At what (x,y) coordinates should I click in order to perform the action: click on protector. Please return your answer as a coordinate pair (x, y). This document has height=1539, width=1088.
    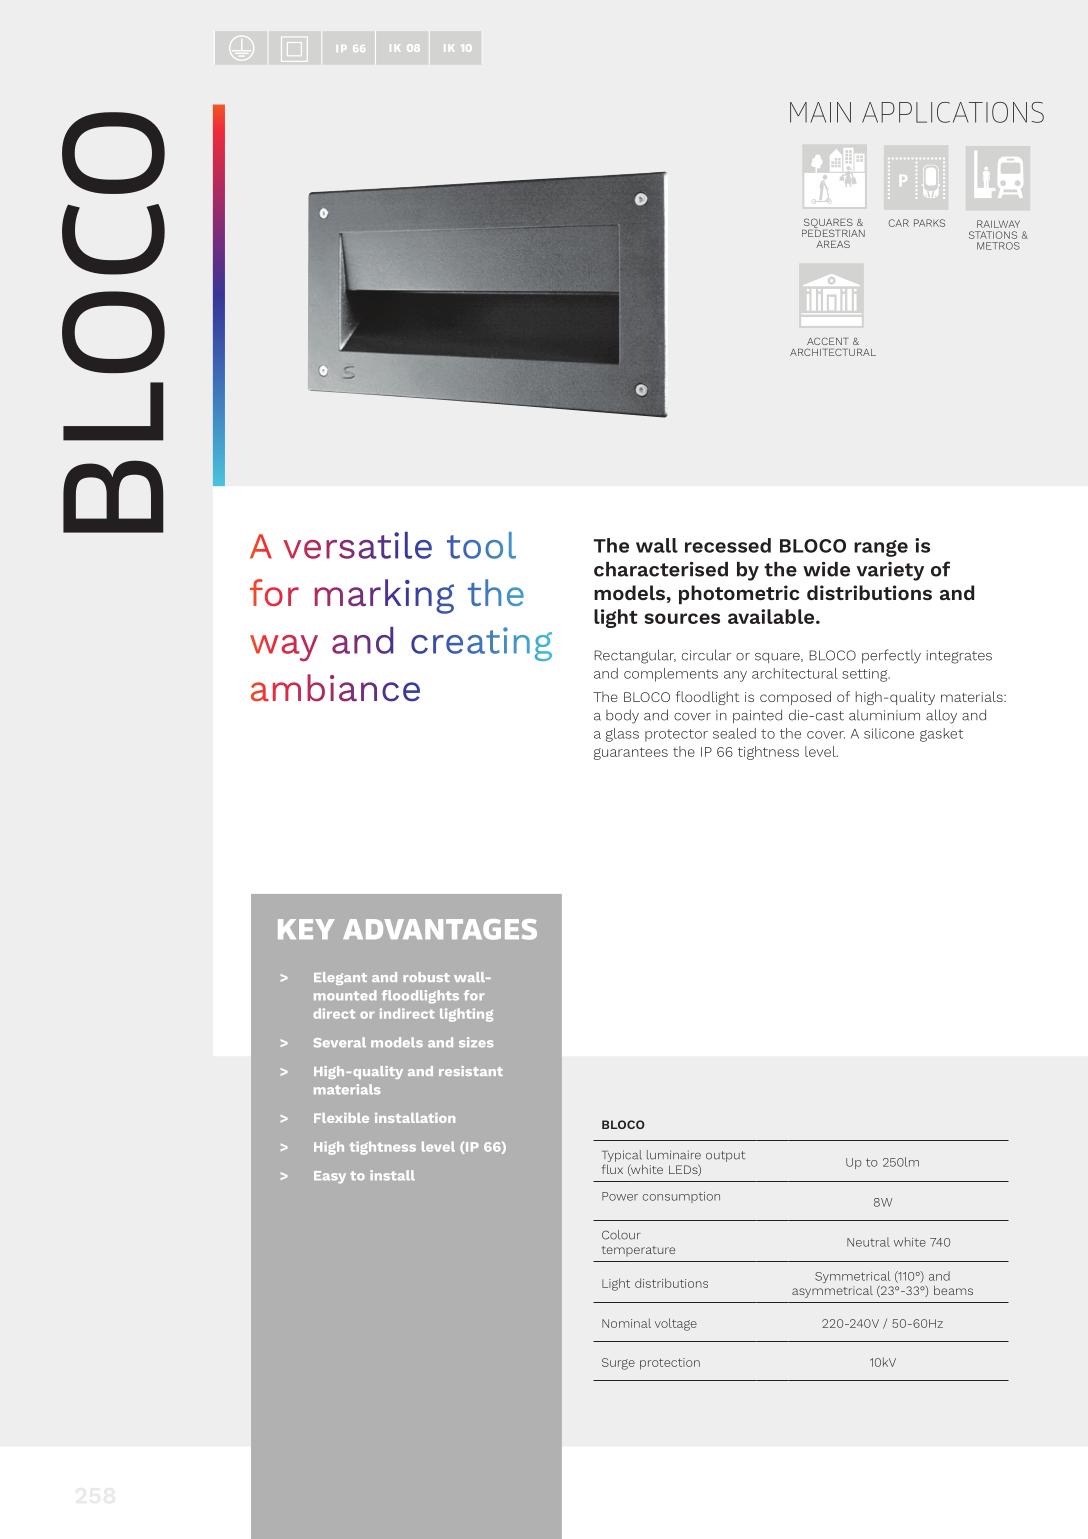
    Looking at the image, I should click on (676, 735).
